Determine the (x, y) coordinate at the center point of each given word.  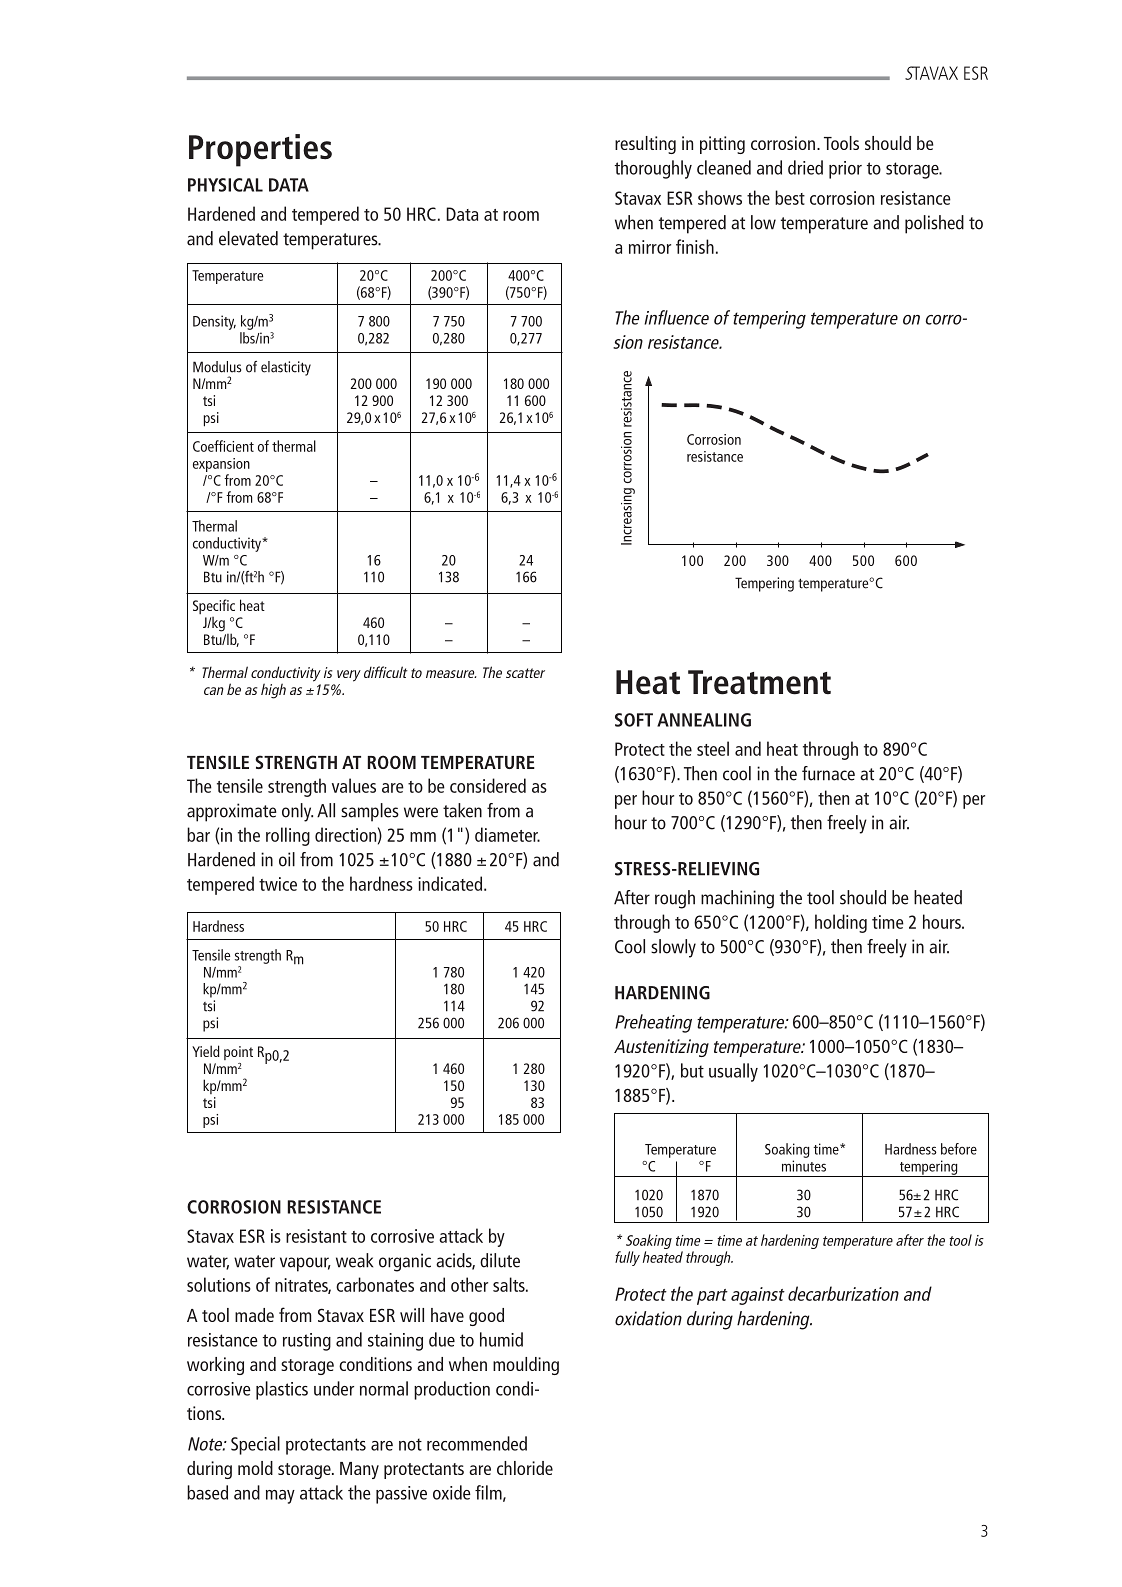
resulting (645, 145)
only (297, 812)
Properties (260, 150)
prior (845, 170)
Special (255, 1445)
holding (841, 923)
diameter (507, 834)
